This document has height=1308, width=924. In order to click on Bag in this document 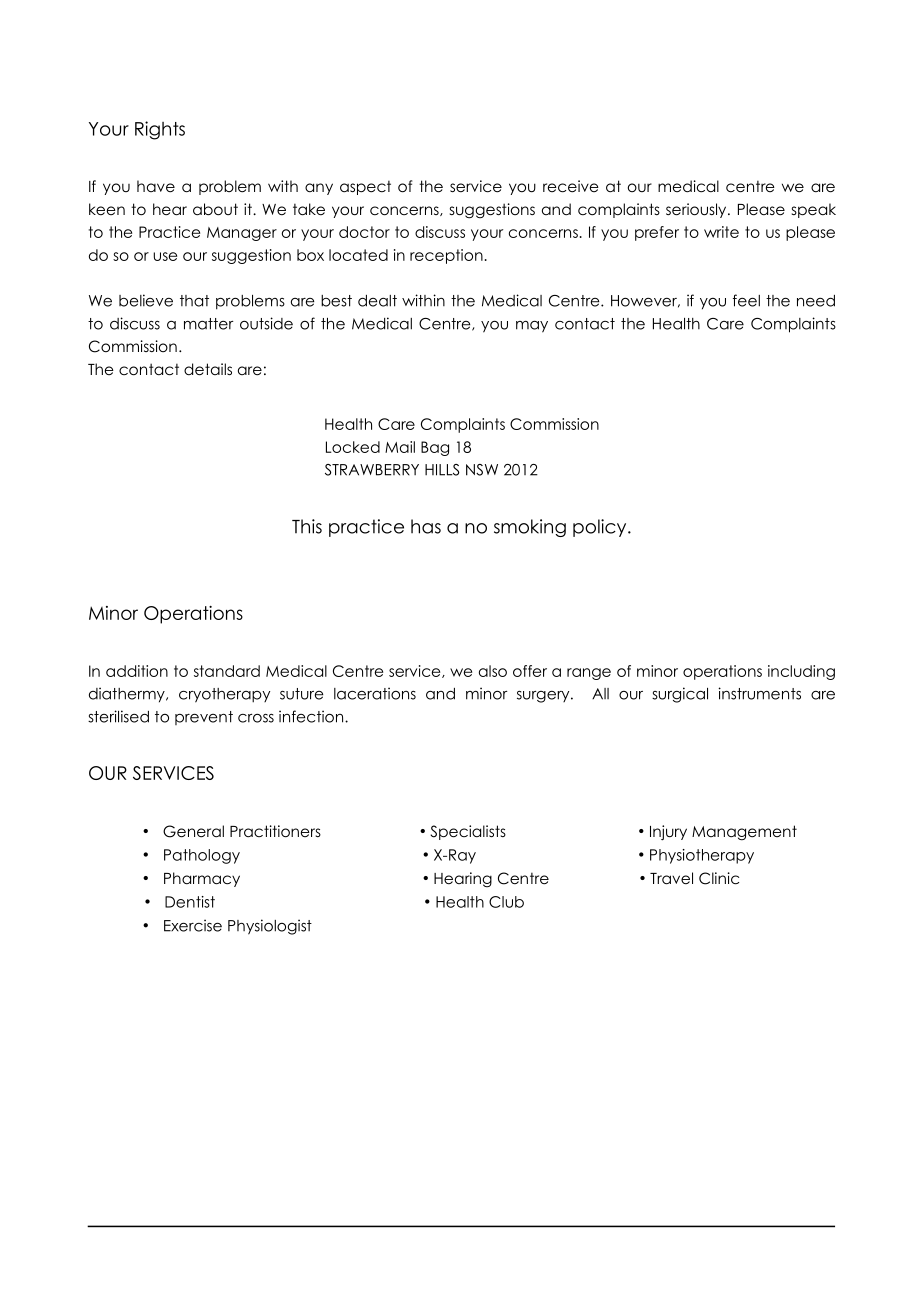, I will do `click(435, 448)`.
